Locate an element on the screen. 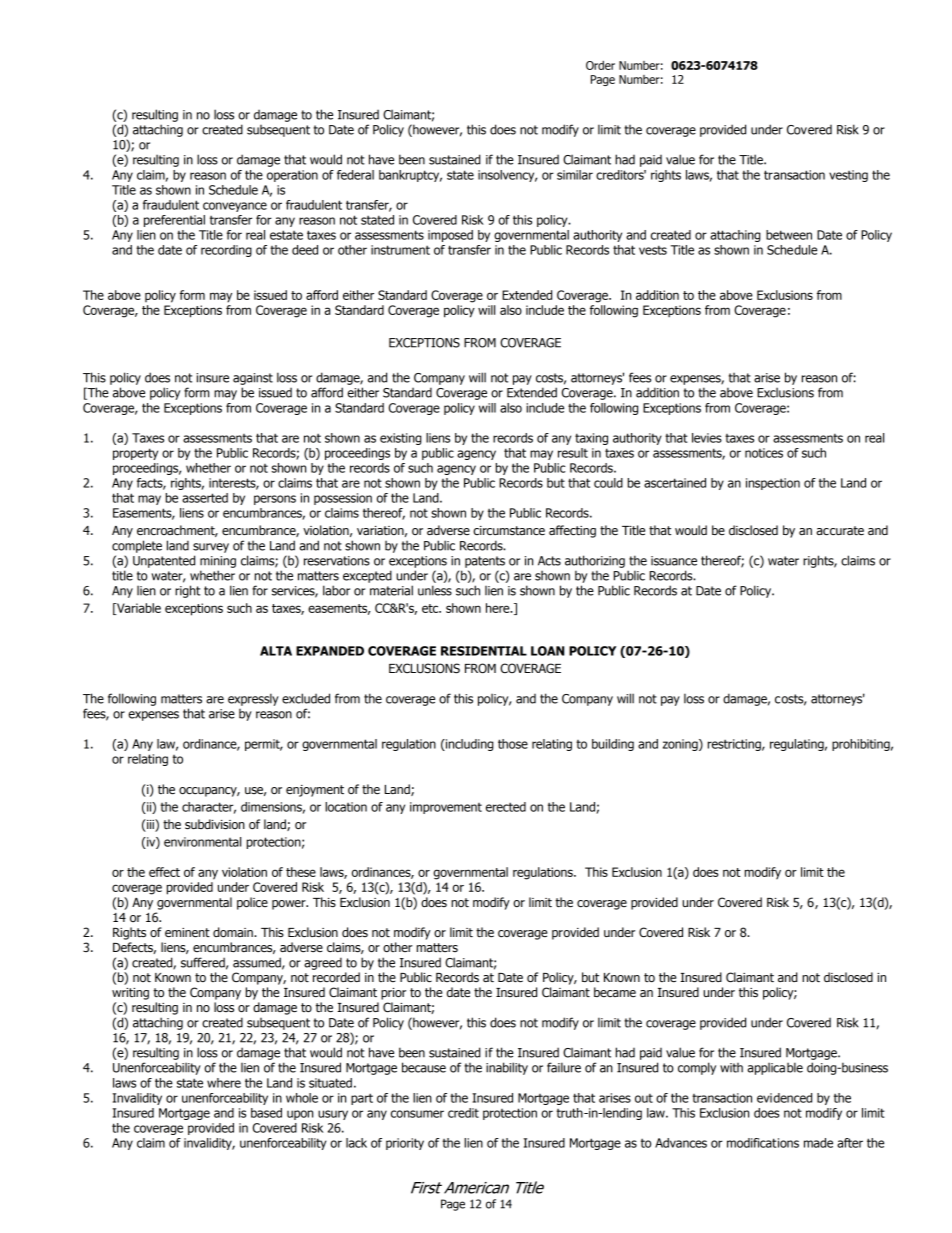  patents is located at coordinates (485, 562).
